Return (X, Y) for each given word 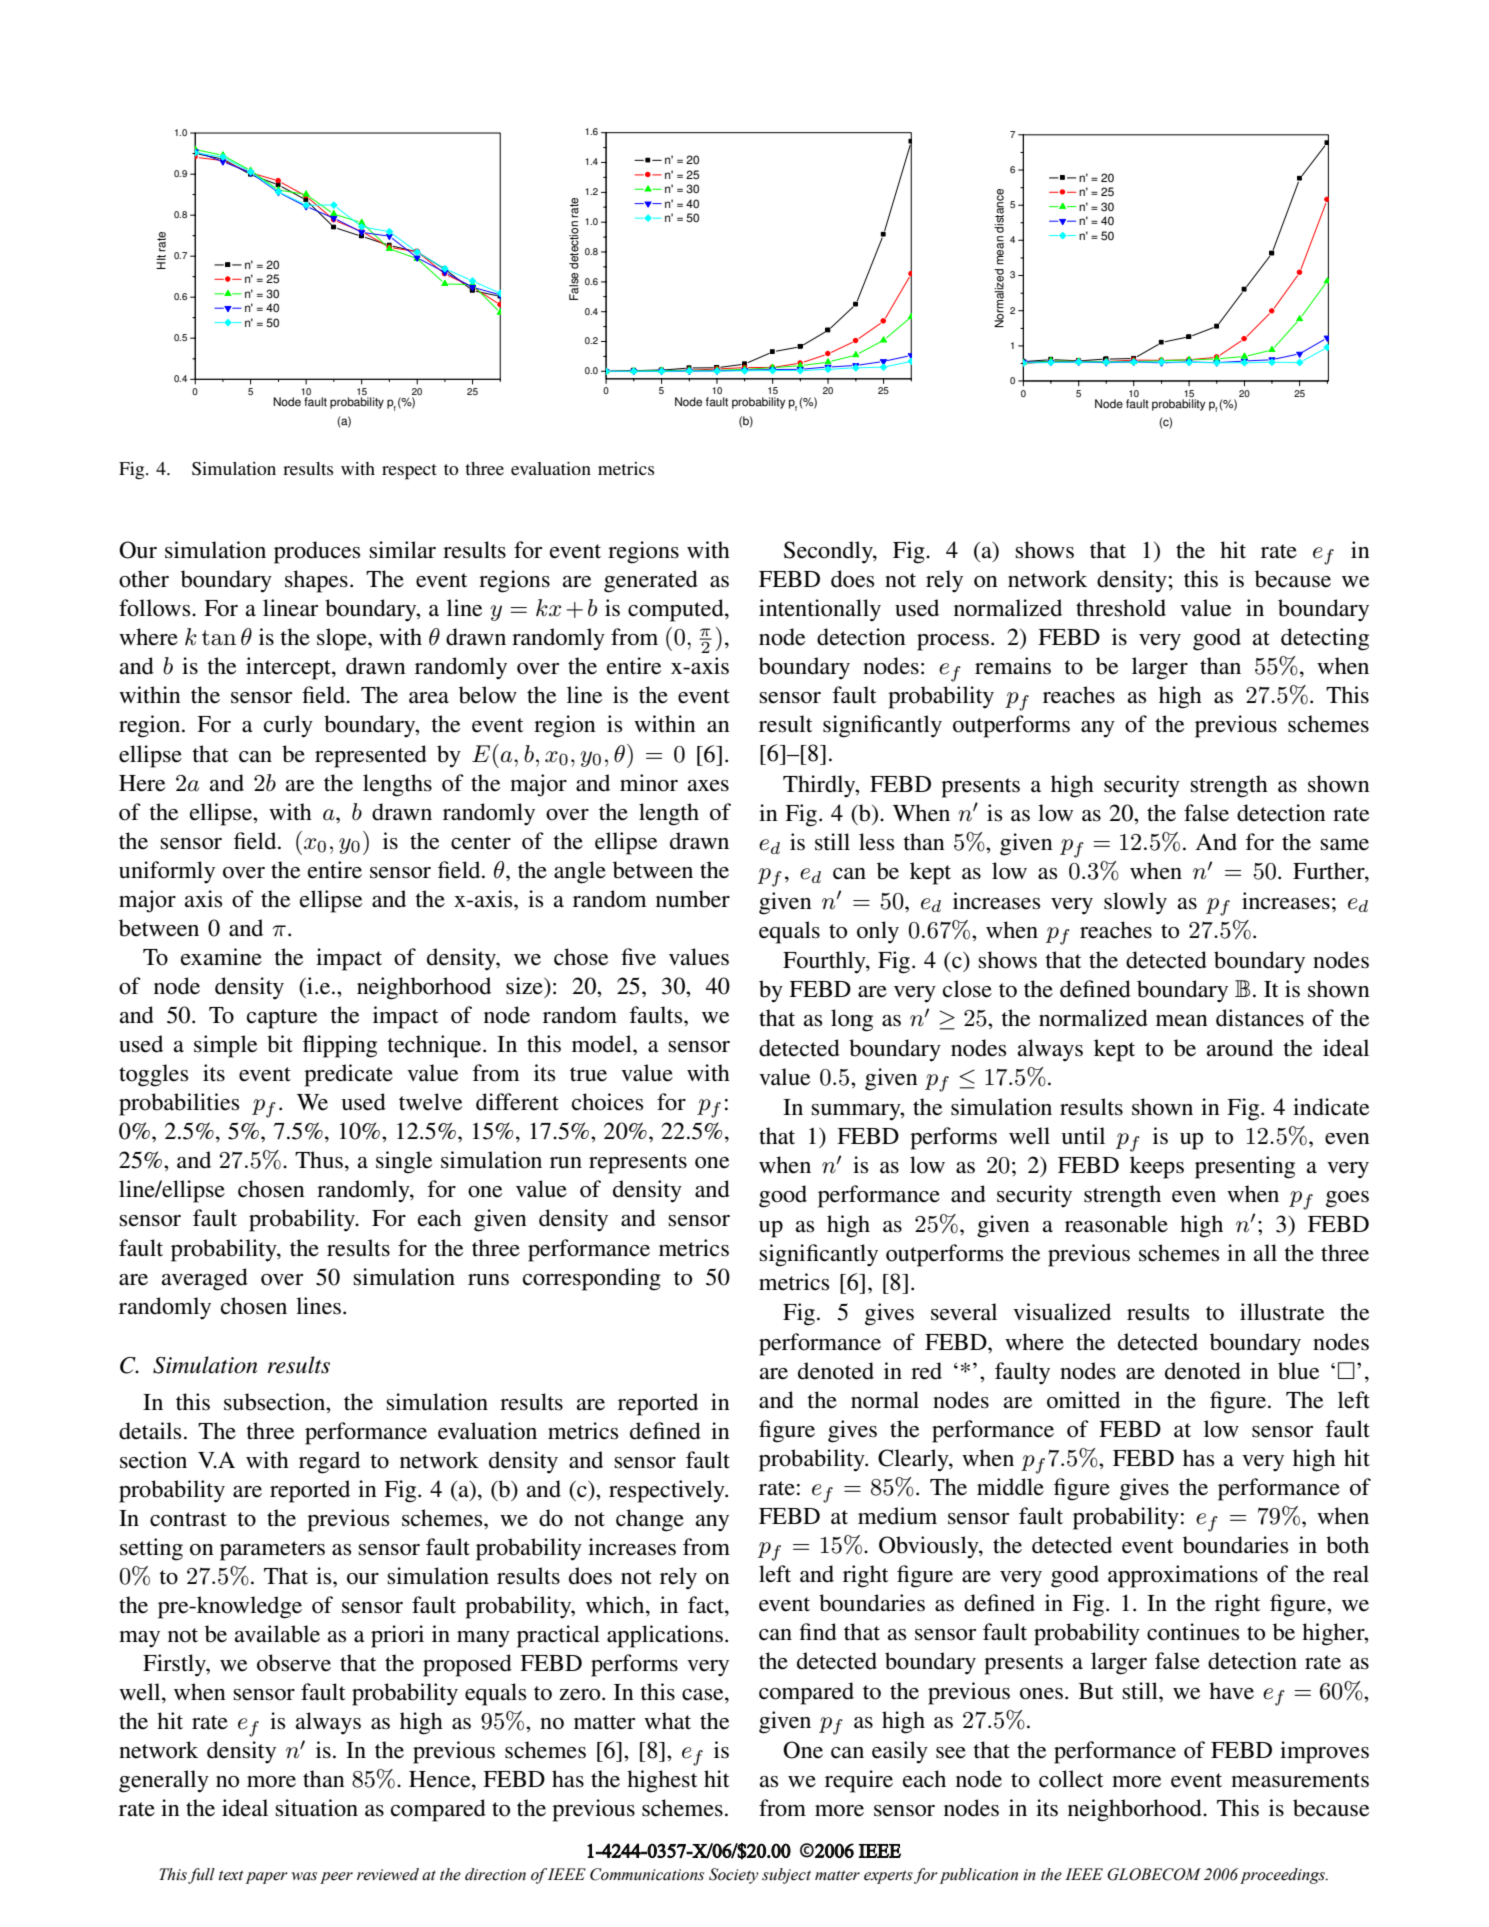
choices (607, 1102)
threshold (1121, 608)
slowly (1135, 903)
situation (317, 1808)
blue (1298, 1371)
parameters (272, 1551)
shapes (316, 581)
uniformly (167, 872)
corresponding (592, 1279)
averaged (205, 1279)
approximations (1183, 1576)
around (1240, 1048)
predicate (348, 1075)
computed (677, 610)
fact (707, 1606)
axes (708, 786)
